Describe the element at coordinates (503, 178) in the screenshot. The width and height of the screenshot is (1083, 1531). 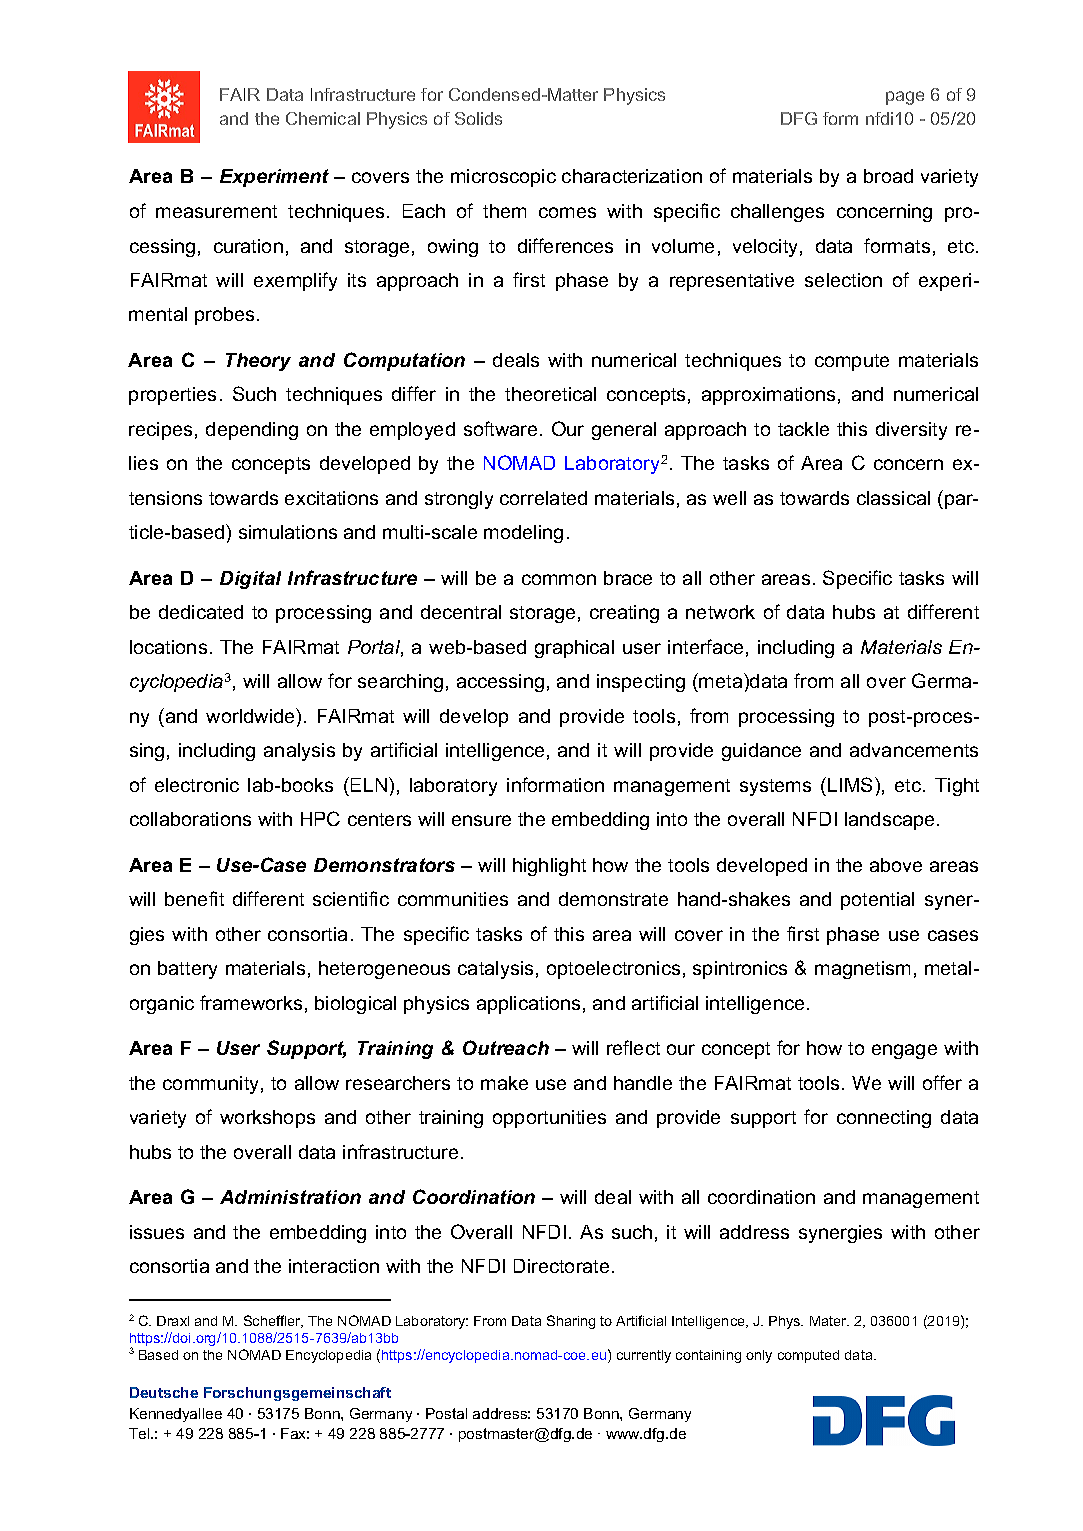
I see `microscopic` at that location.
